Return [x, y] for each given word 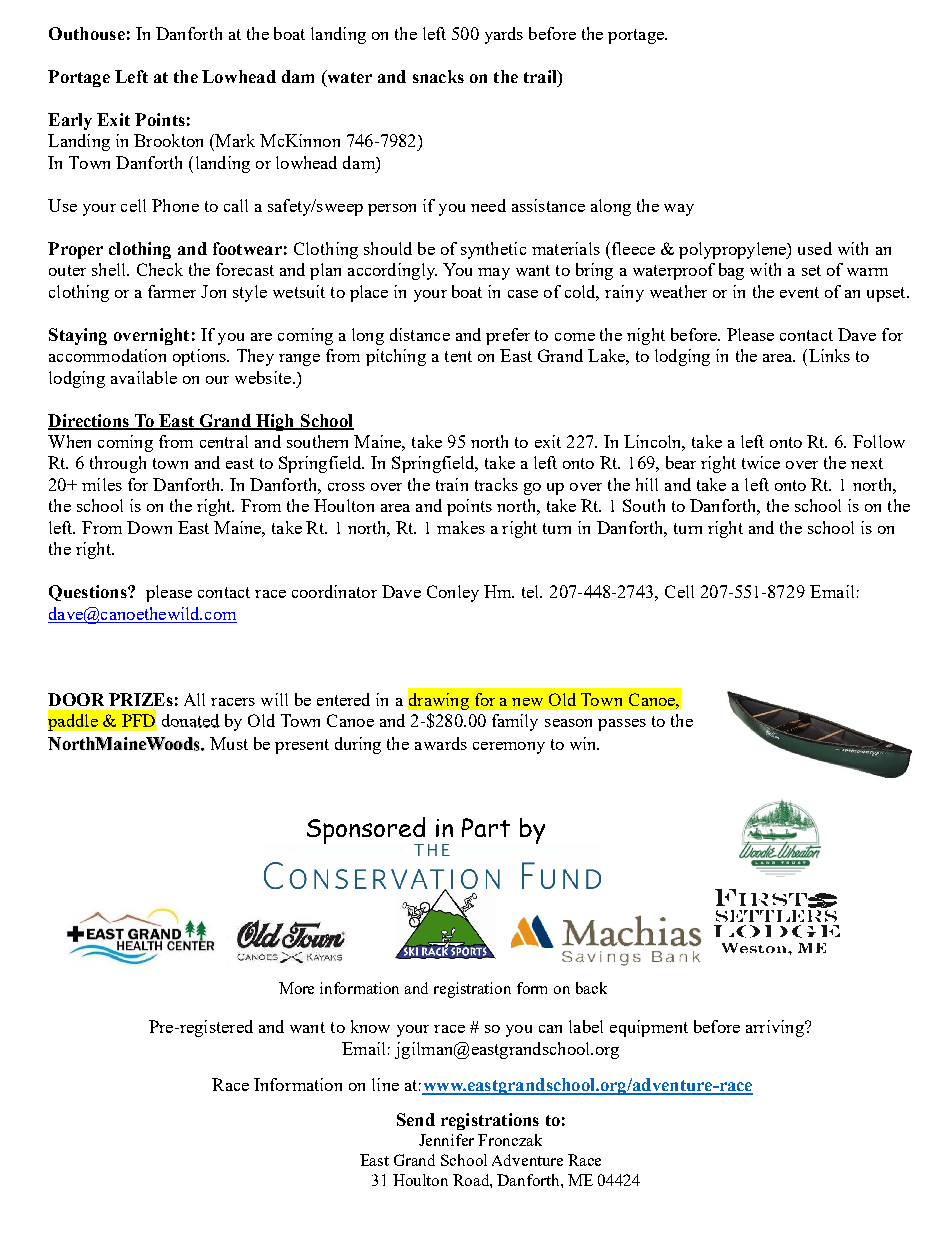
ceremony [509, 748]
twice [761, 462]
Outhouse [87, 33]
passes [622, 725]
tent [458, 356]
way [679, 210]
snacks [438, 76]
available [144, 377]
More [296, 988]
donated [191, 721]
